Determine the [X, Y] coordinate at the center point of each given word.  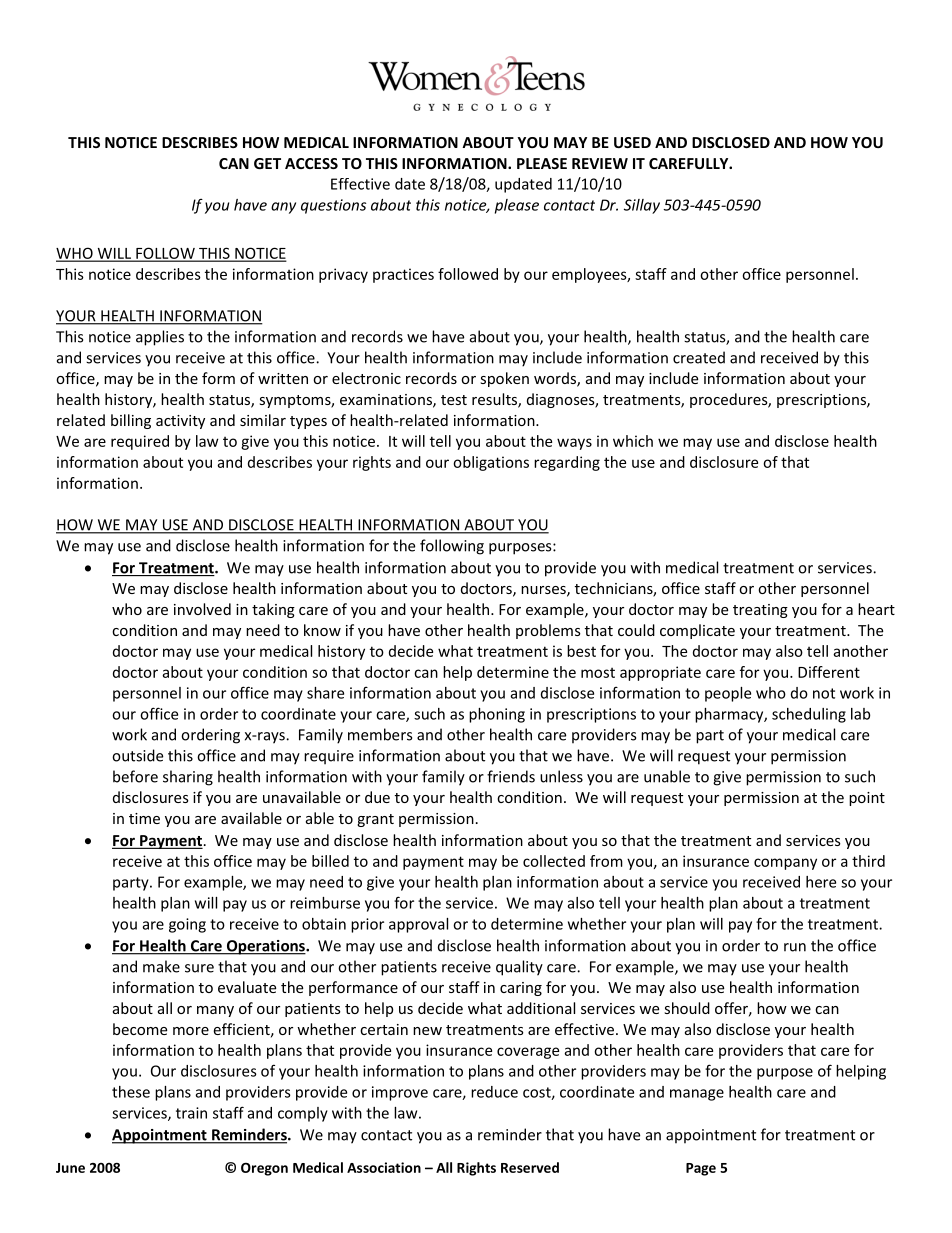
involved [202, 609]
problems [548, 631]
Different [829, 672]
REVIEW [600, 163]
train [191, 1113]
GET [267, 163]
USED [632, 142]
